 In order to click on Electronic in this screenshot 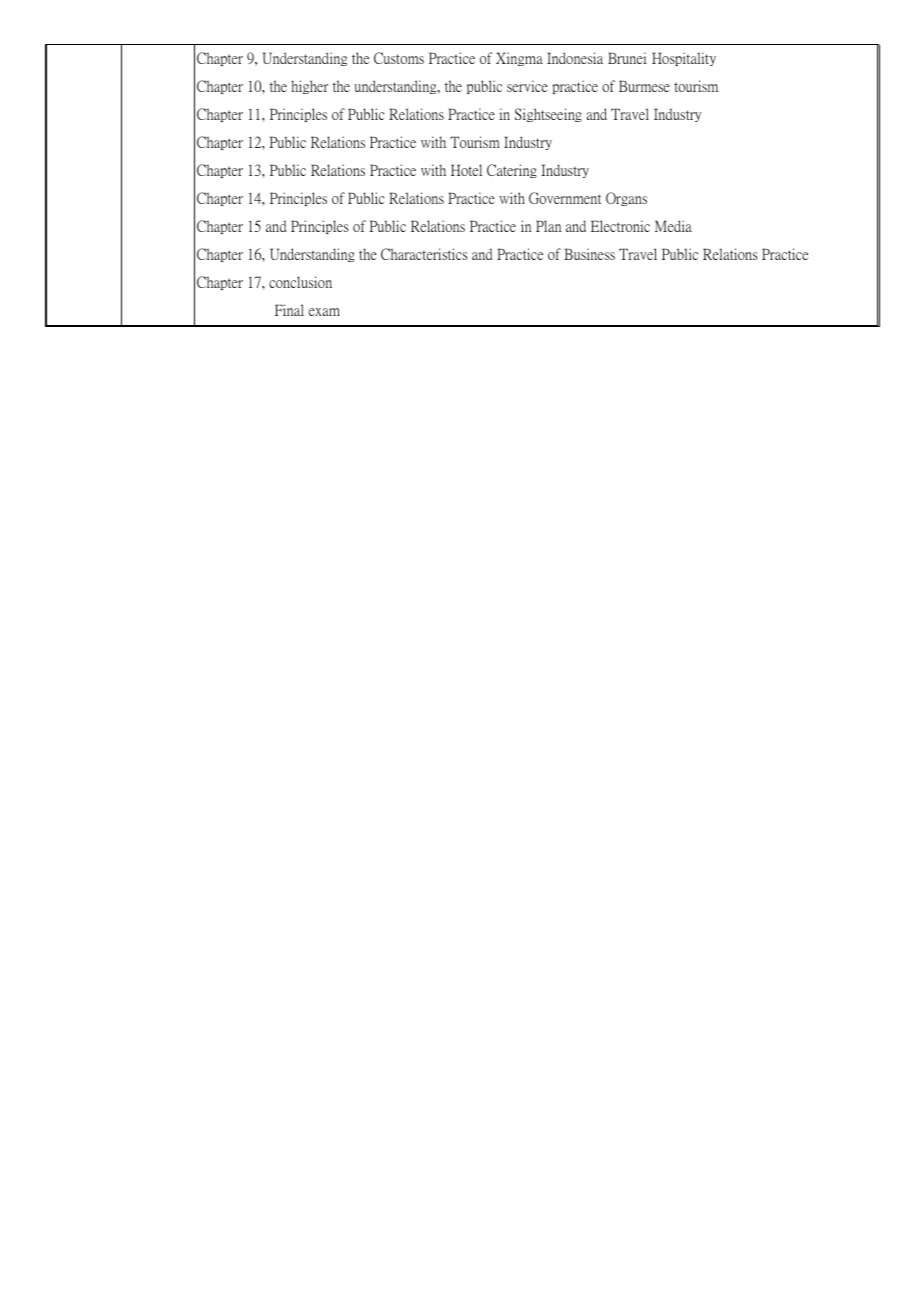, I will do `click(620, 226)`.
